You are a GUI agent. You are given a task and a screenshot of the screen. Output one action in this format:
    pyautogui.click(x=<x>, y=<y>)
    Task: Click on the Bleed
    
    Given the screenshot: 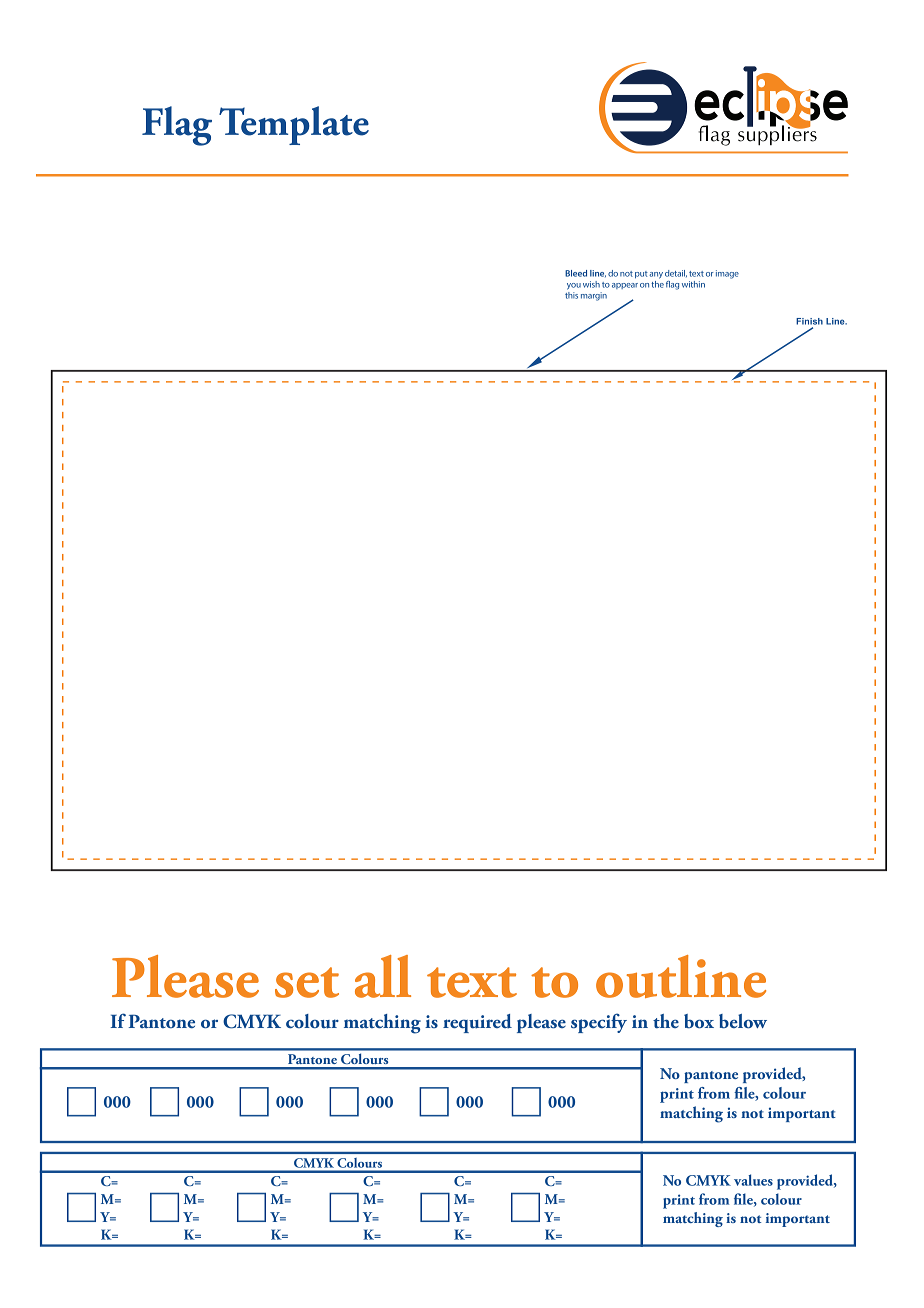 What is the action you would take?
    pyautogui.click(x=576, y=273)
